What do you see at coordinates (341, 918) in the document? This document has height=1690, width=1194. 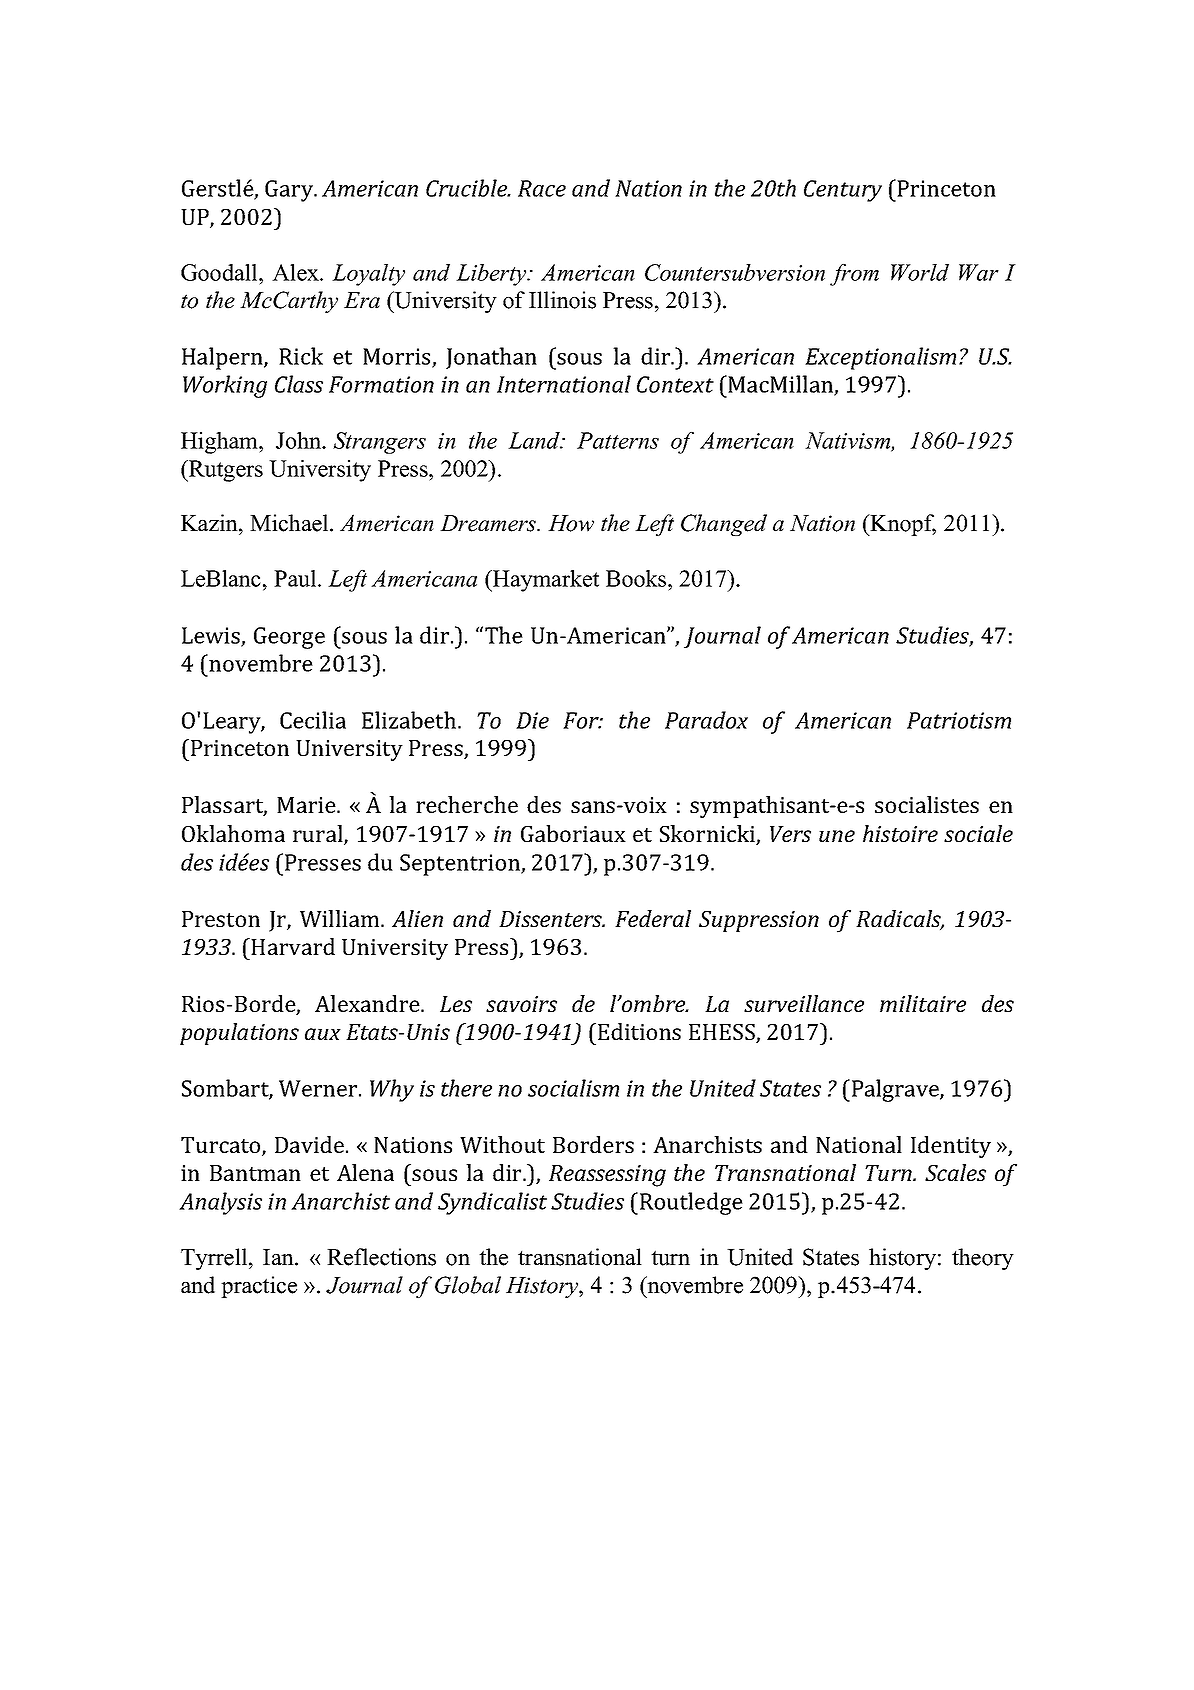 I see `William` at bounding box center [341, 918].
